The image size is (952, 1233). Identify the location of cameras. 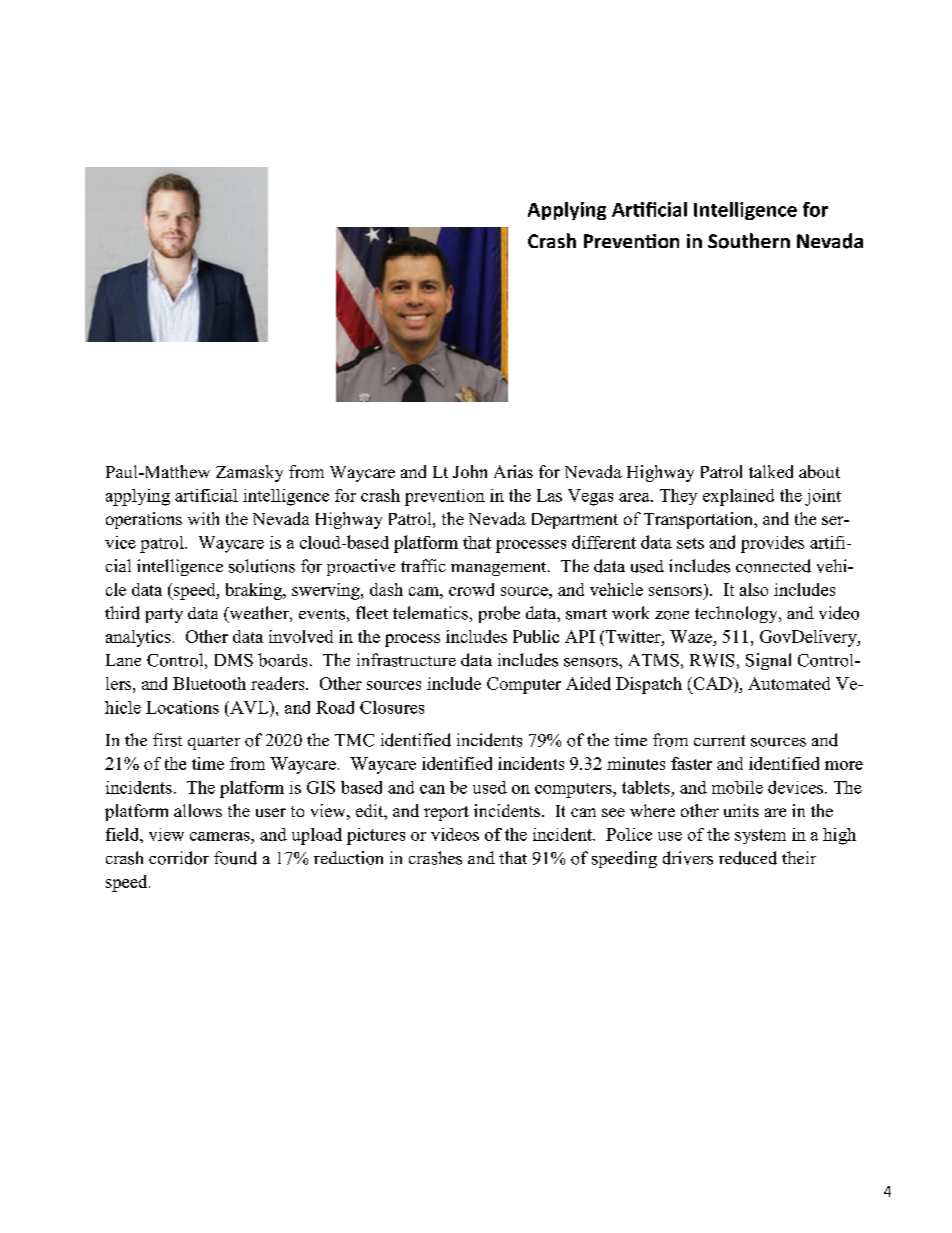
(221, 836).
